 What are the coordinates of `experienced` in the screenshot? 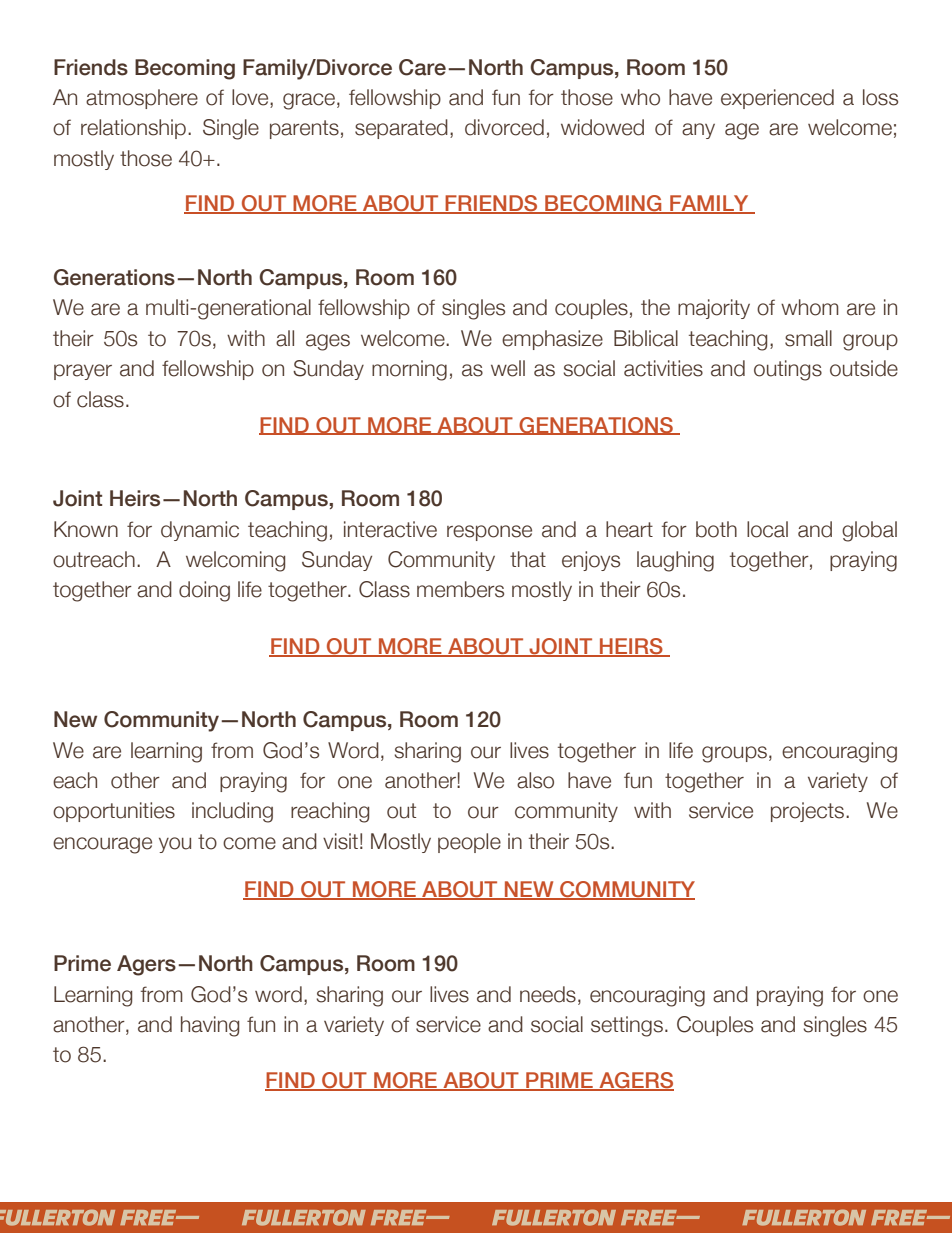 It's located at (777, 99).
